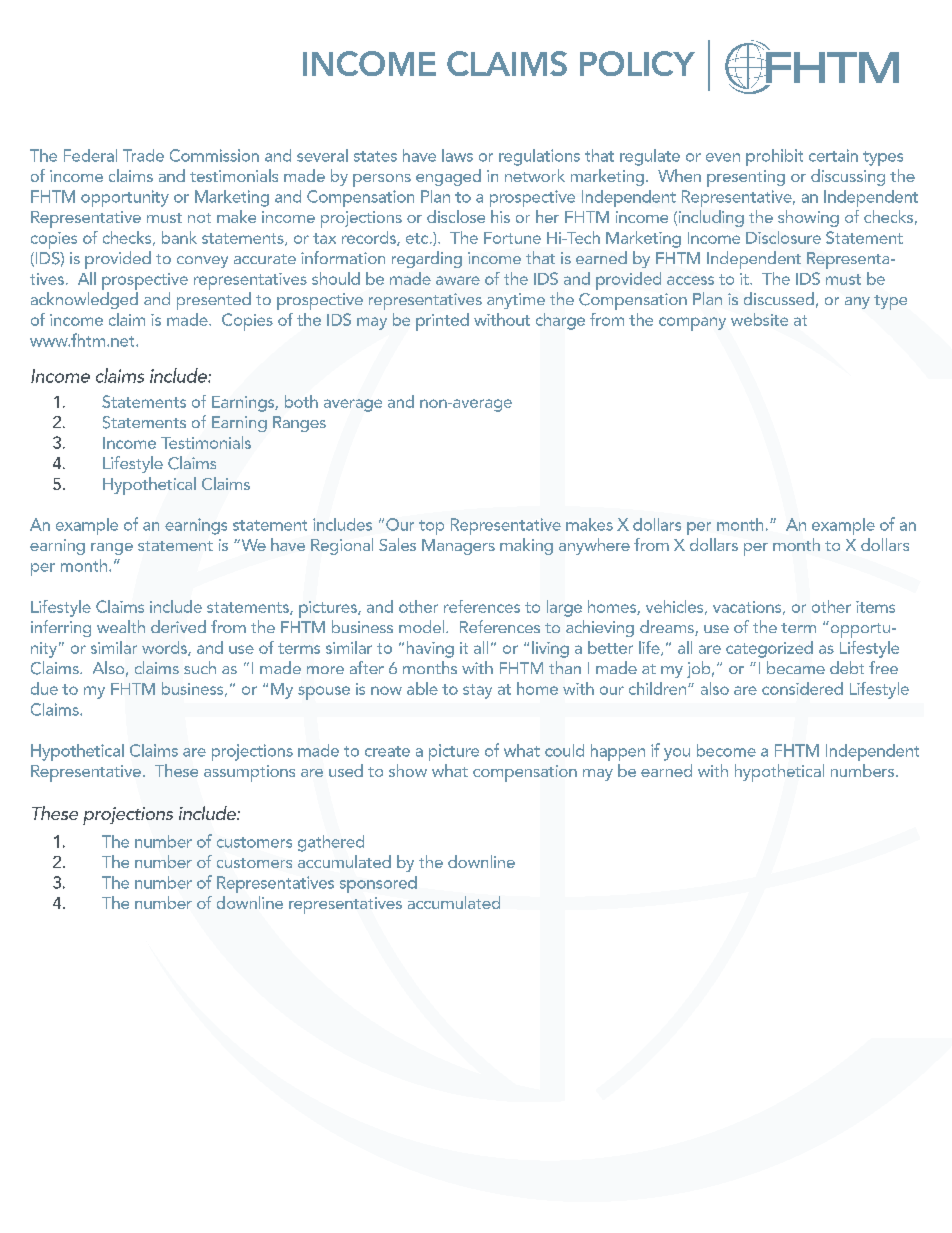  What do you see at coordinates (802, 688) in the screenshot?
I see `considered` at bounding box center [802, 688].
